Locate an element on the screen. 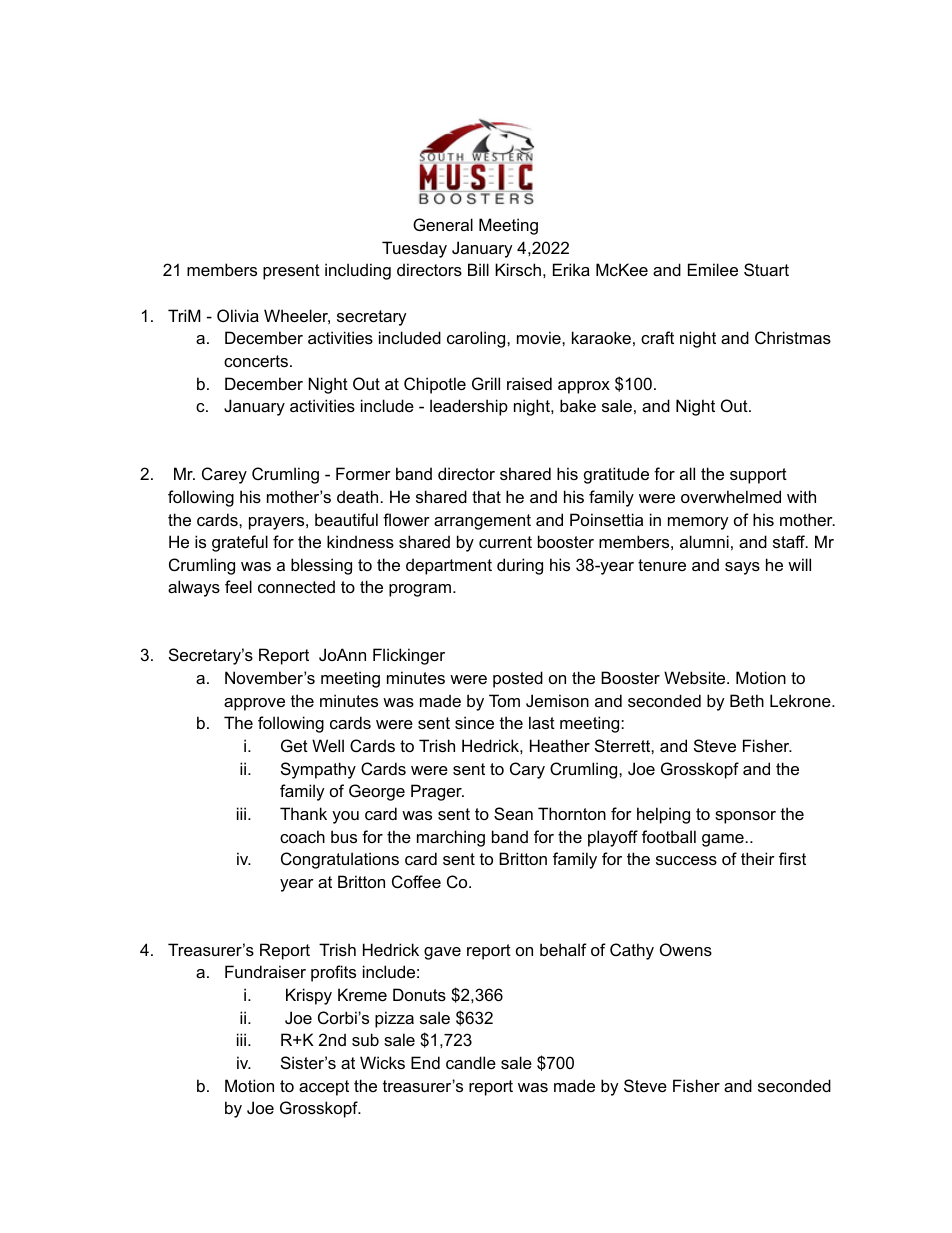 This screenshot has width=952, height=1233. posted is located at coordinates (518, 679).
